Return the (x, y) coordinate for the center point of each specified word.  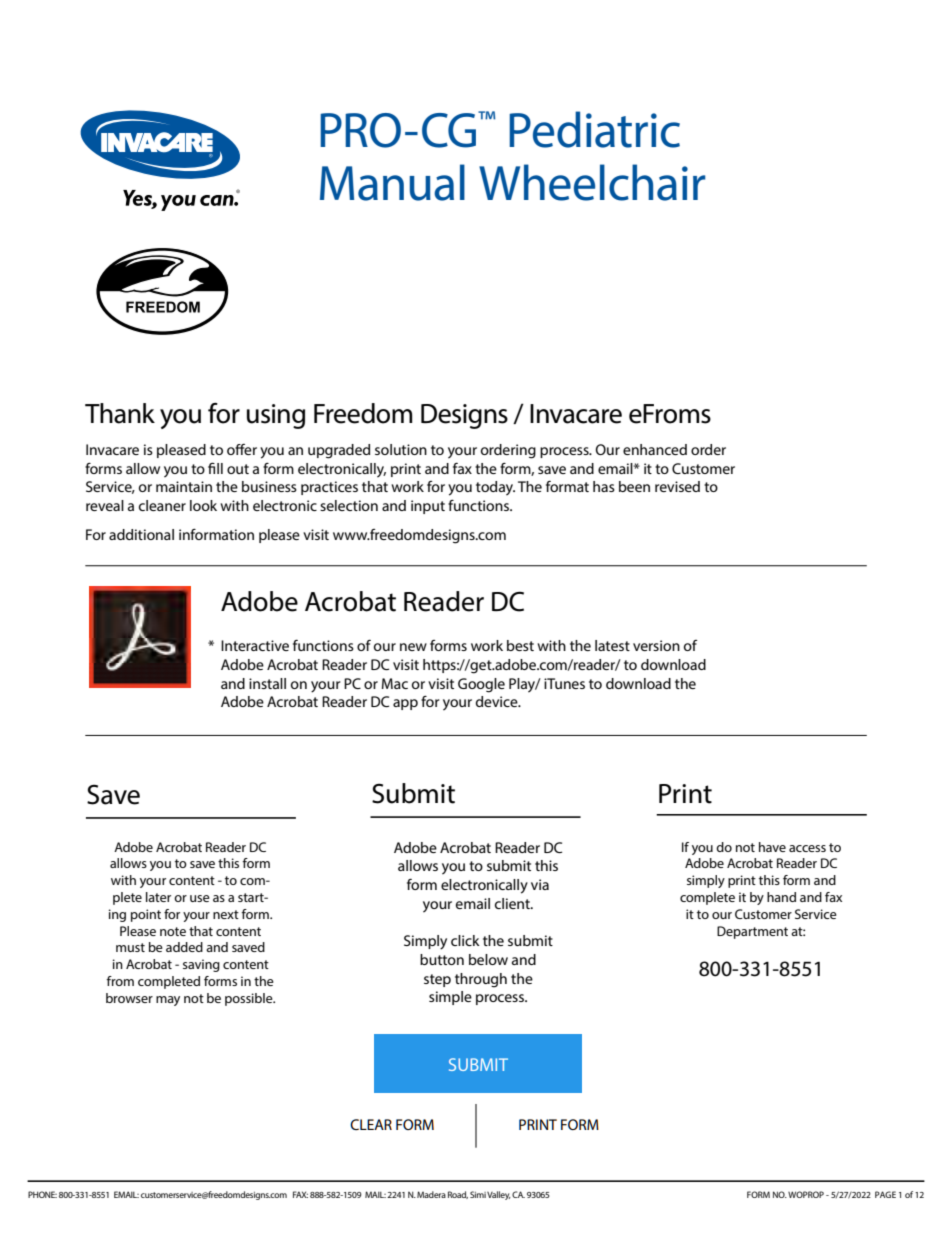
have (772, 847)
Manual (392, 182)
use (200, 898)
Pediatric (594, 129)
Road (458, 1195)
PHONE (42, 1194)
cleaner (162, 505)
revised (677, 486)
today (495, 488)
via (540, 884)
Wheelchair (592, 182)
